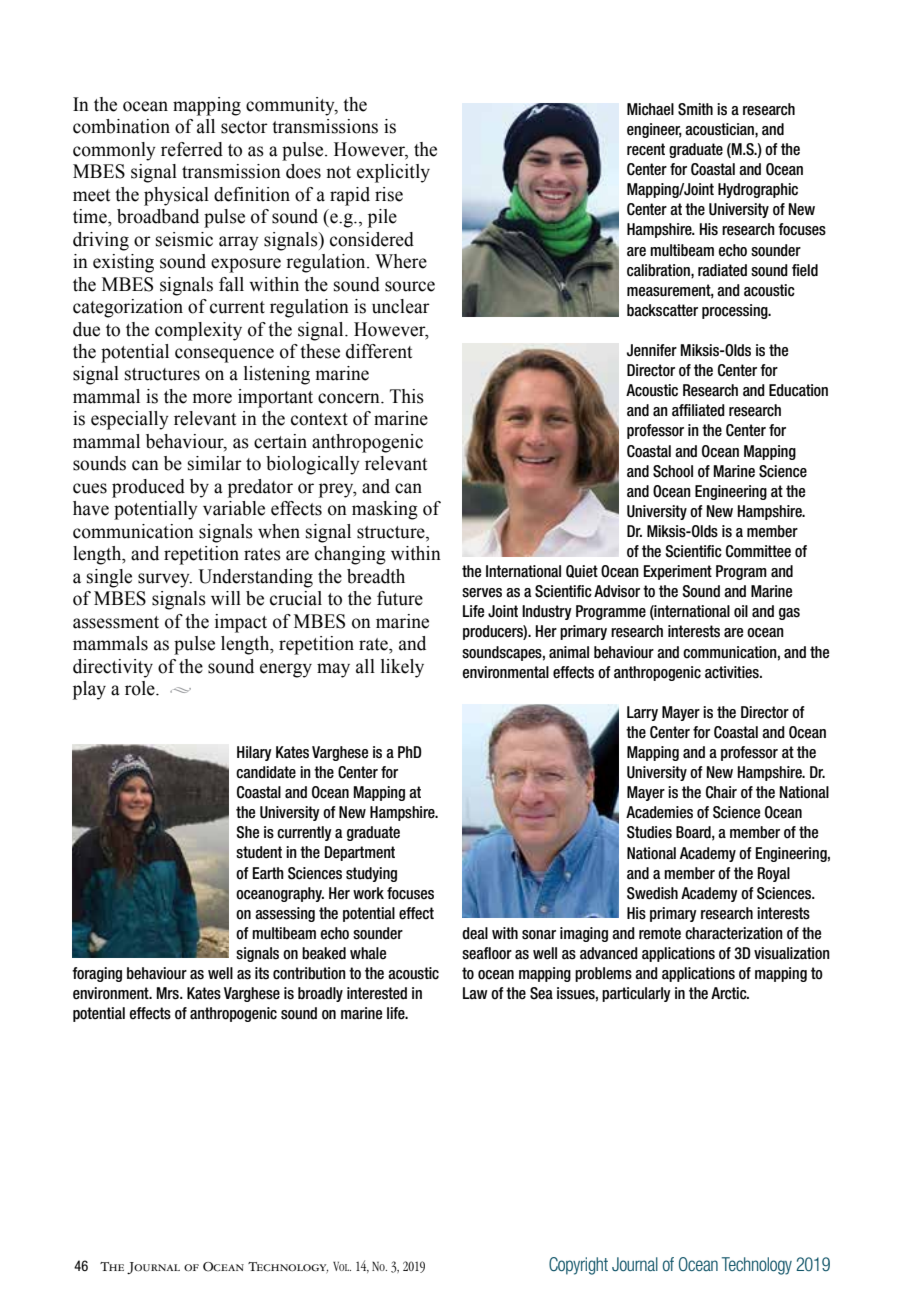 This screenshot has height=1316, width=921. What do you see at coordinates (393, 173) in the screenshot?
I see `explicitly` at bounding box center [393, 173].
